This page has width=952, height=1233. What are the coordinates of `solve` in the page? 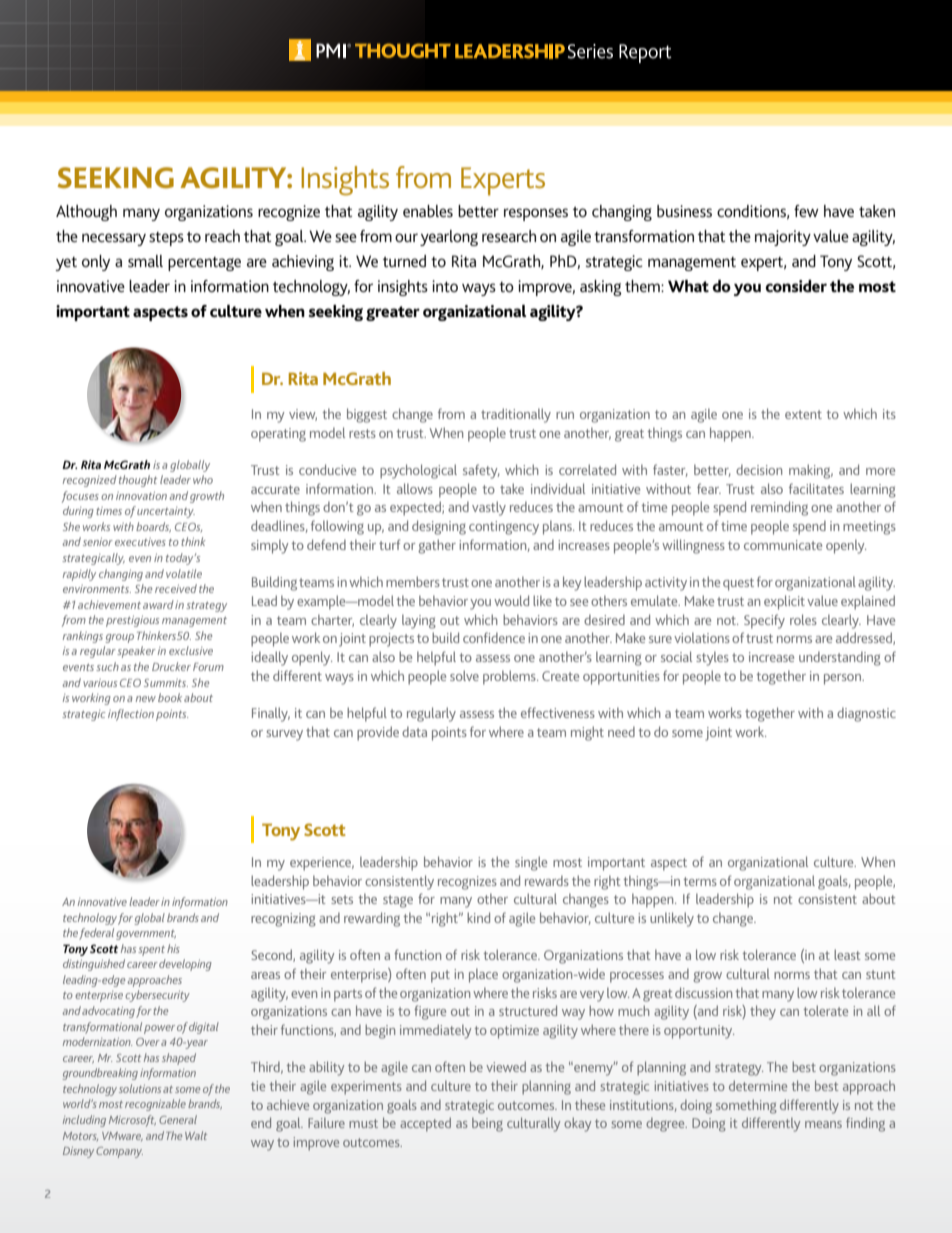 It's located at (464, 675).
